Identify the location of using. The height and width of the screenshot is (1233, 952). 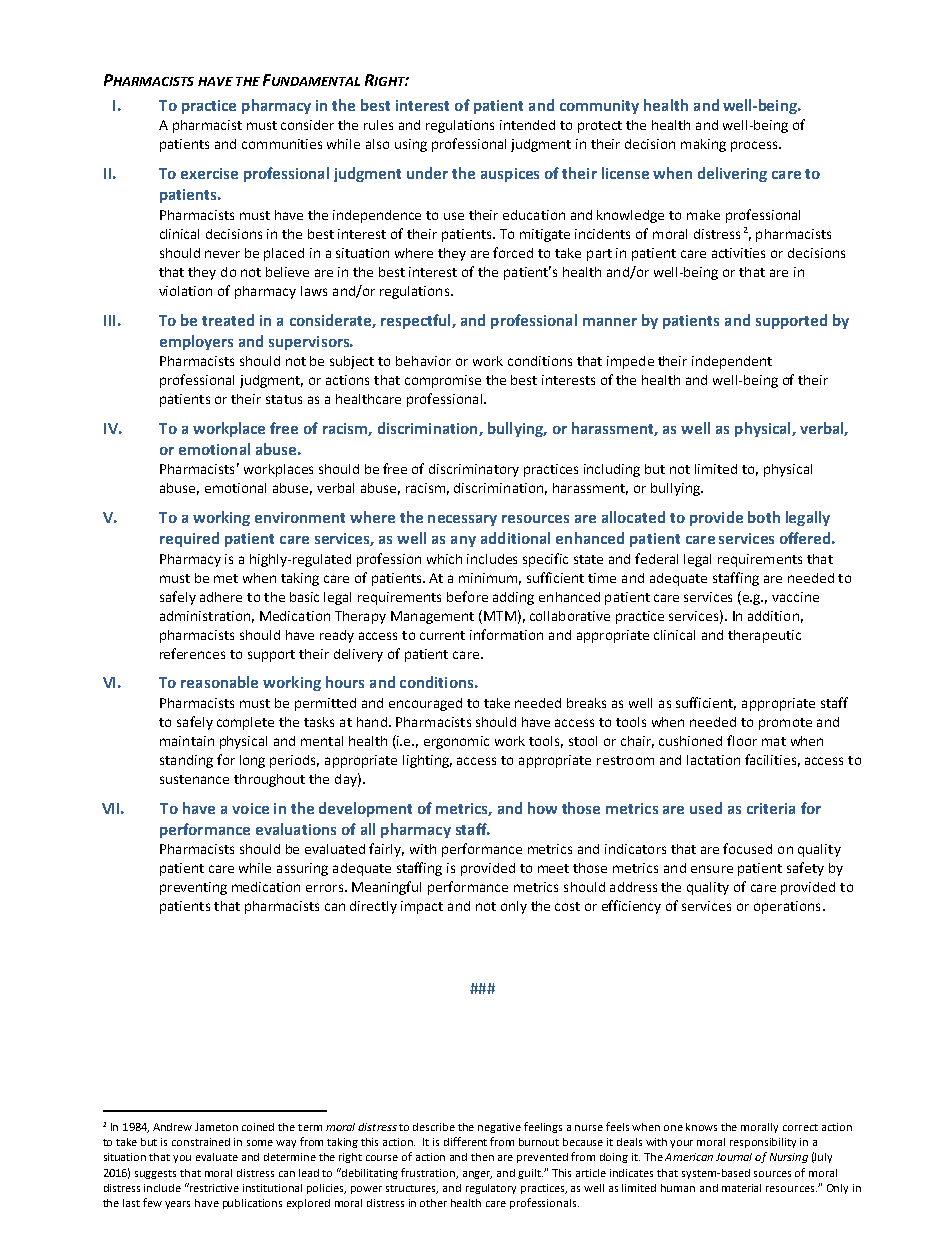
(411, 145).
